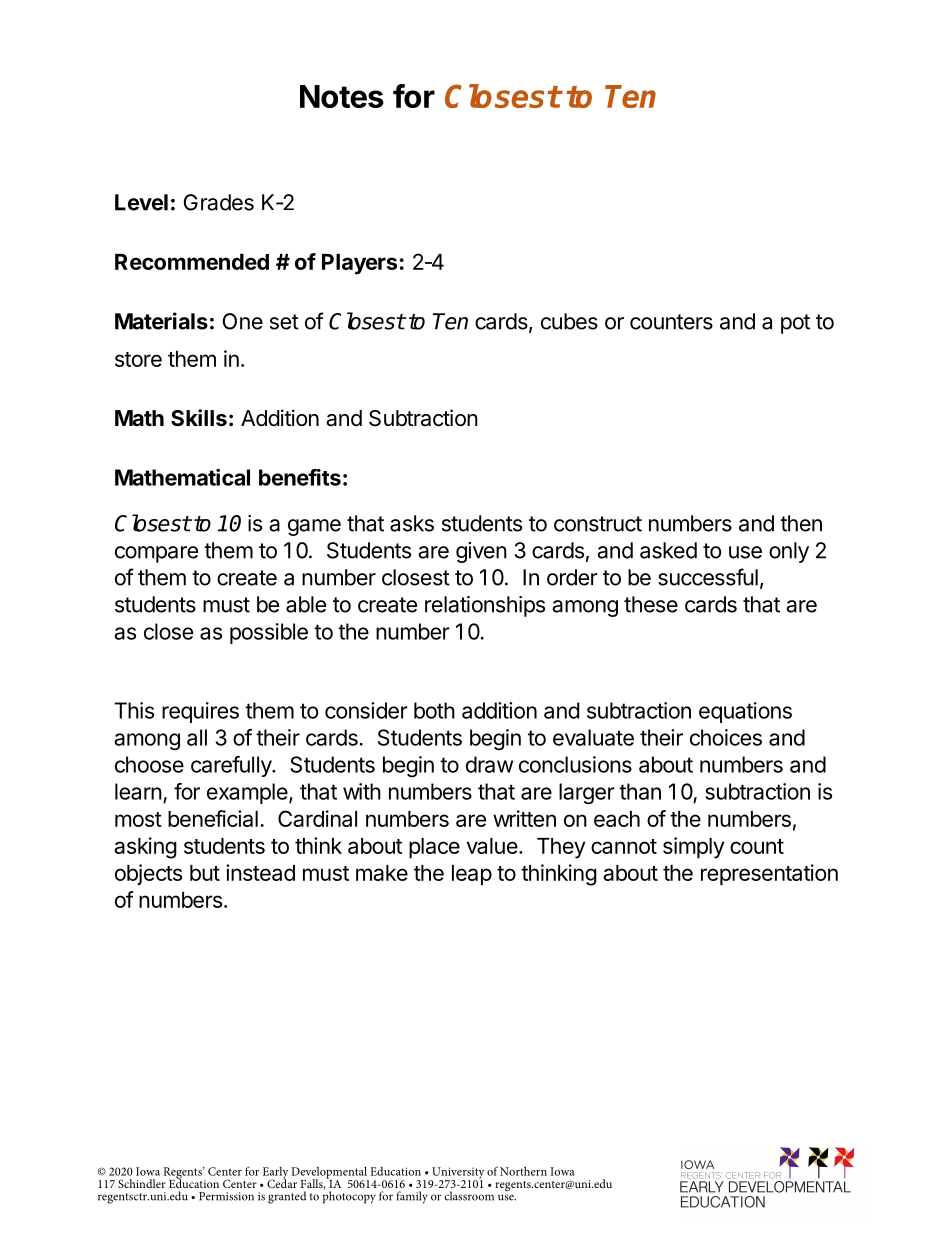 This screenshot has height=1233, width=952. What do you see at coordinates (342, 96) in the screenshot?
I see `Notes` at bounding box center [342, 96].
